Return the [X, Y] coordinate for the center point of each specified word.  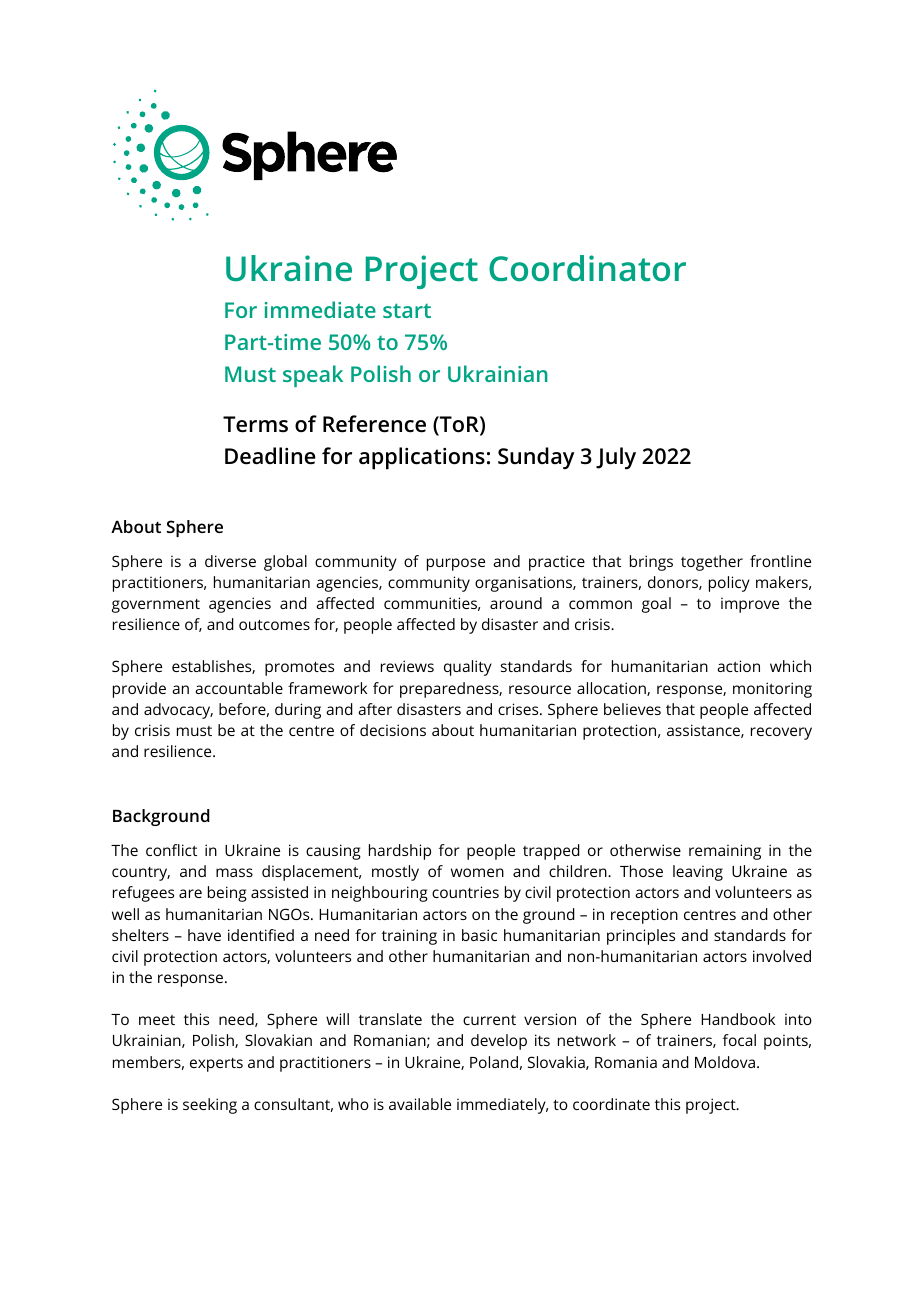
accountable [239, 688]
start [407, 310]
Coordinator [587, 268]
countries [465, 892]
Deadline [270, 456]
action [738, 666]
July [616, 458]
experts [216, 1065]
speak [313, 376]
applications [422, 458]
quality [468, 668]
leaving [698, 873]
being [227, 894]
